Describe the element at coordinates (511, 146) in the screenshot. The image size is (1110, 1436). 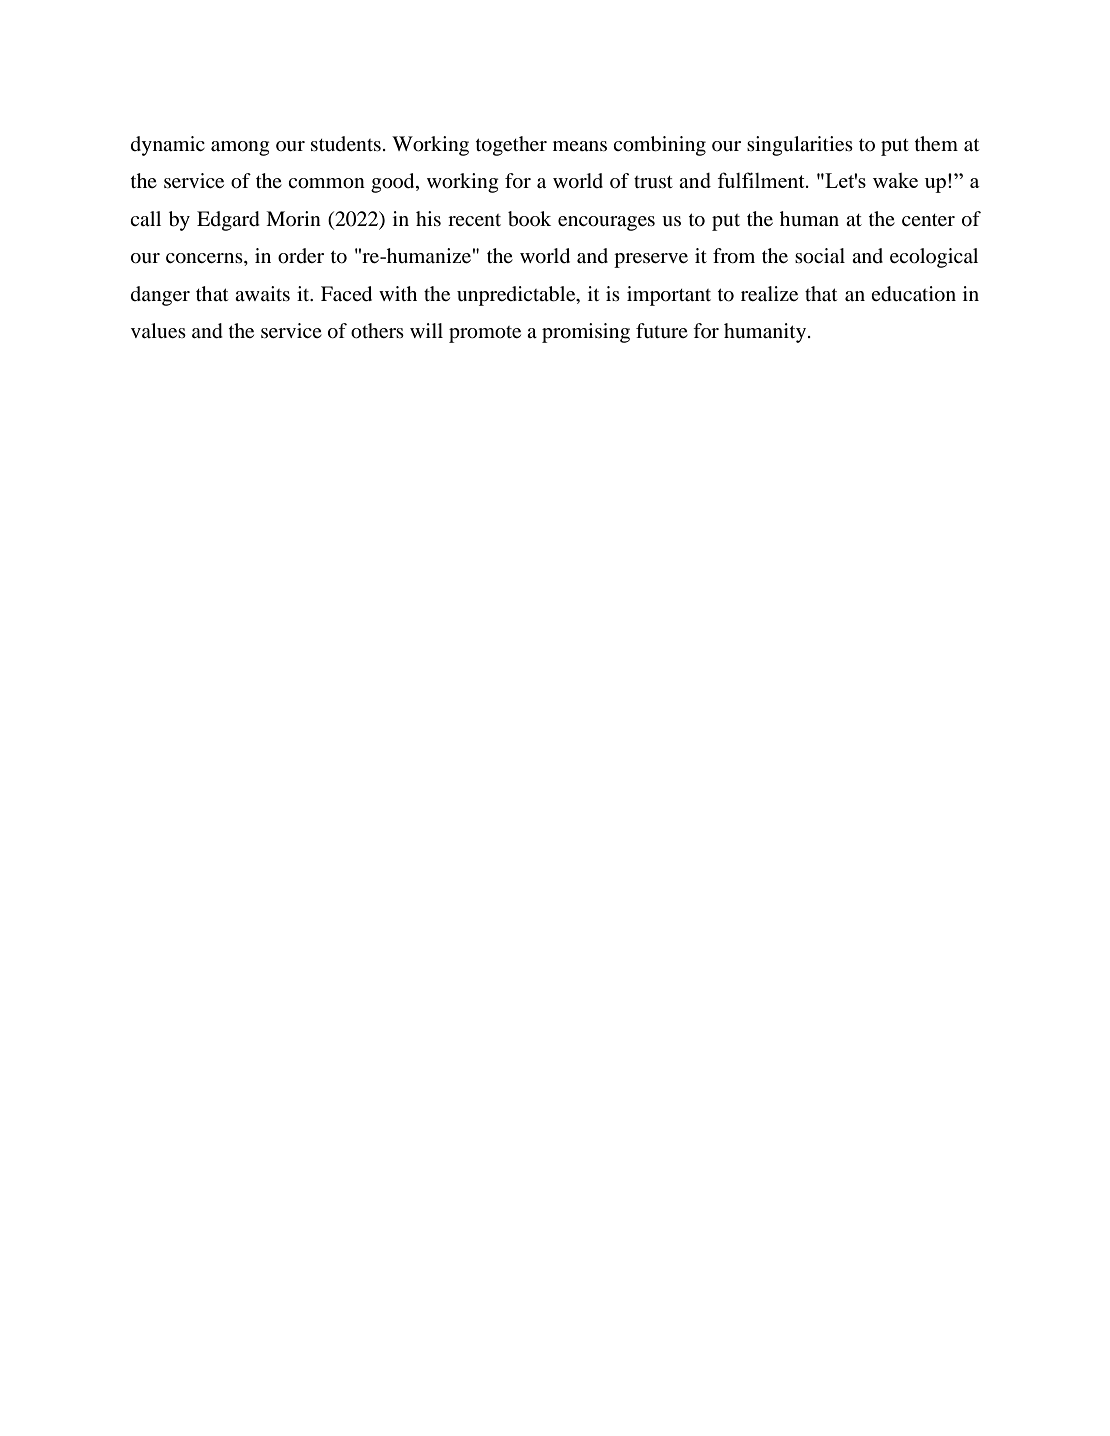
I see `together` at that location.
